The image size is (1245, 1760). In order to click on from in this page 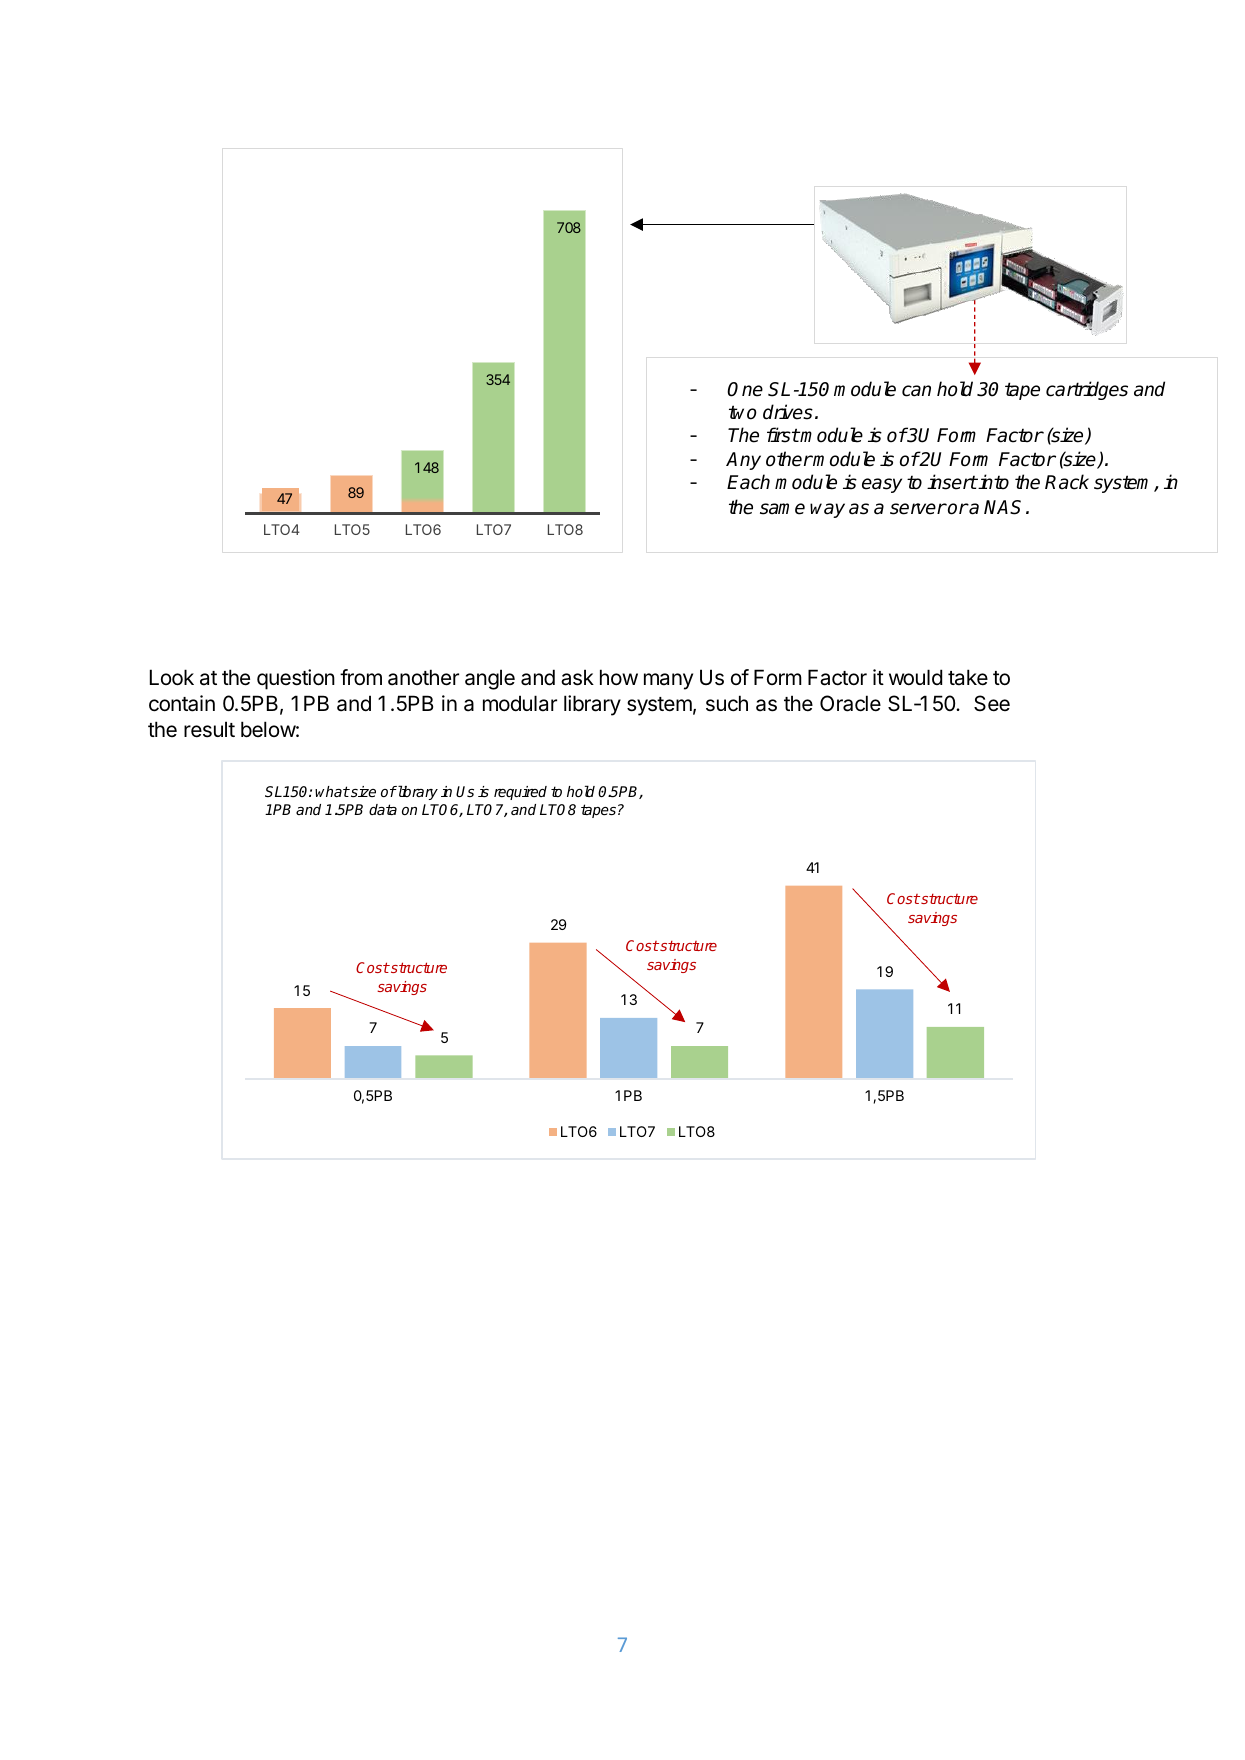, I will do `click(361, 677)`.
